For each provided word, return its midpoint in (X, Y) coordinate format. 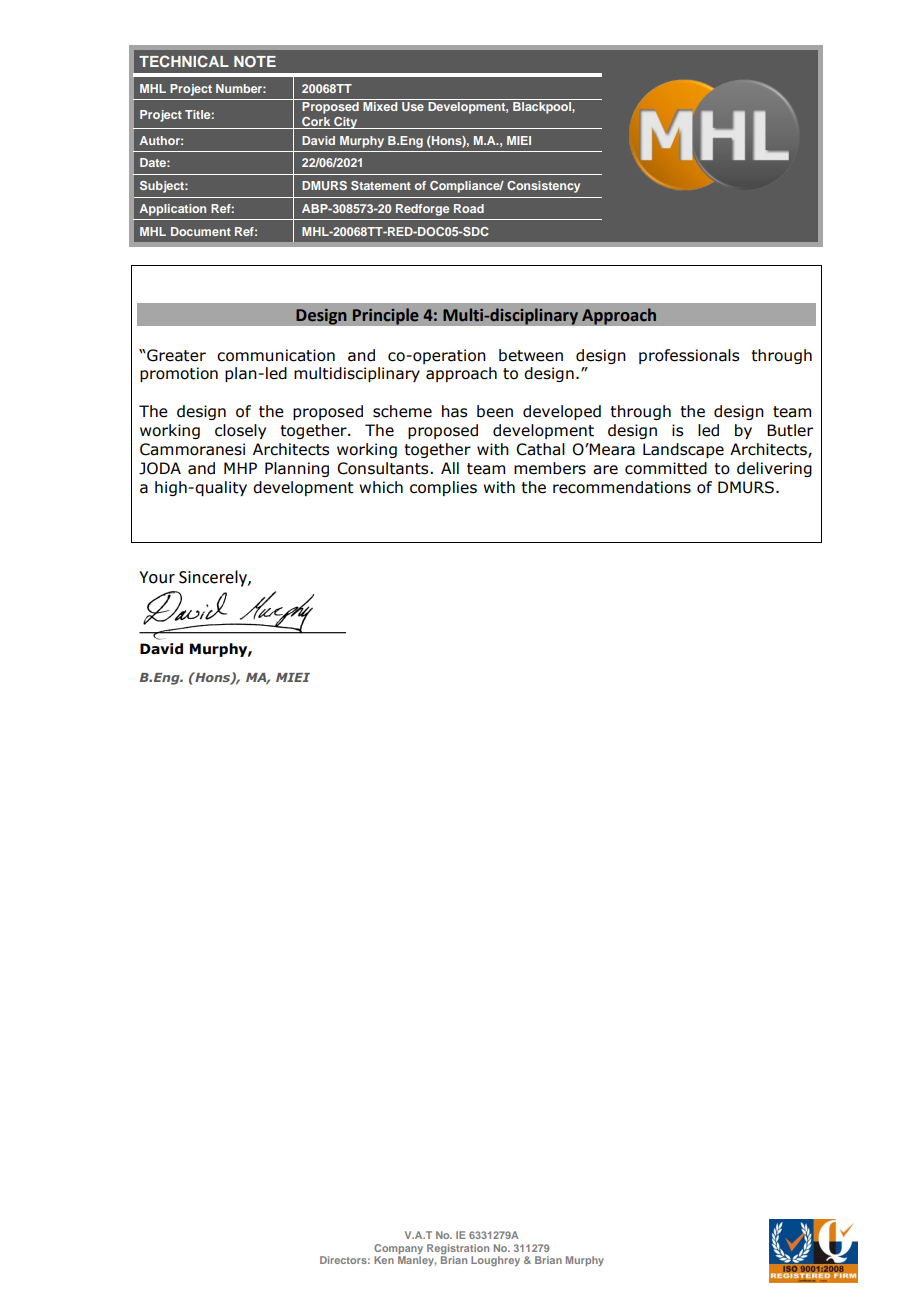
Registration (458, 1249)
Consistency (543, 187)
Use (413, 106)
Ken (384, 1260)
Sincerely (214, 578)
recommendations (622, 487)
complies (443, 488)
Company (398, 1249)
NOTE (255, 61)
